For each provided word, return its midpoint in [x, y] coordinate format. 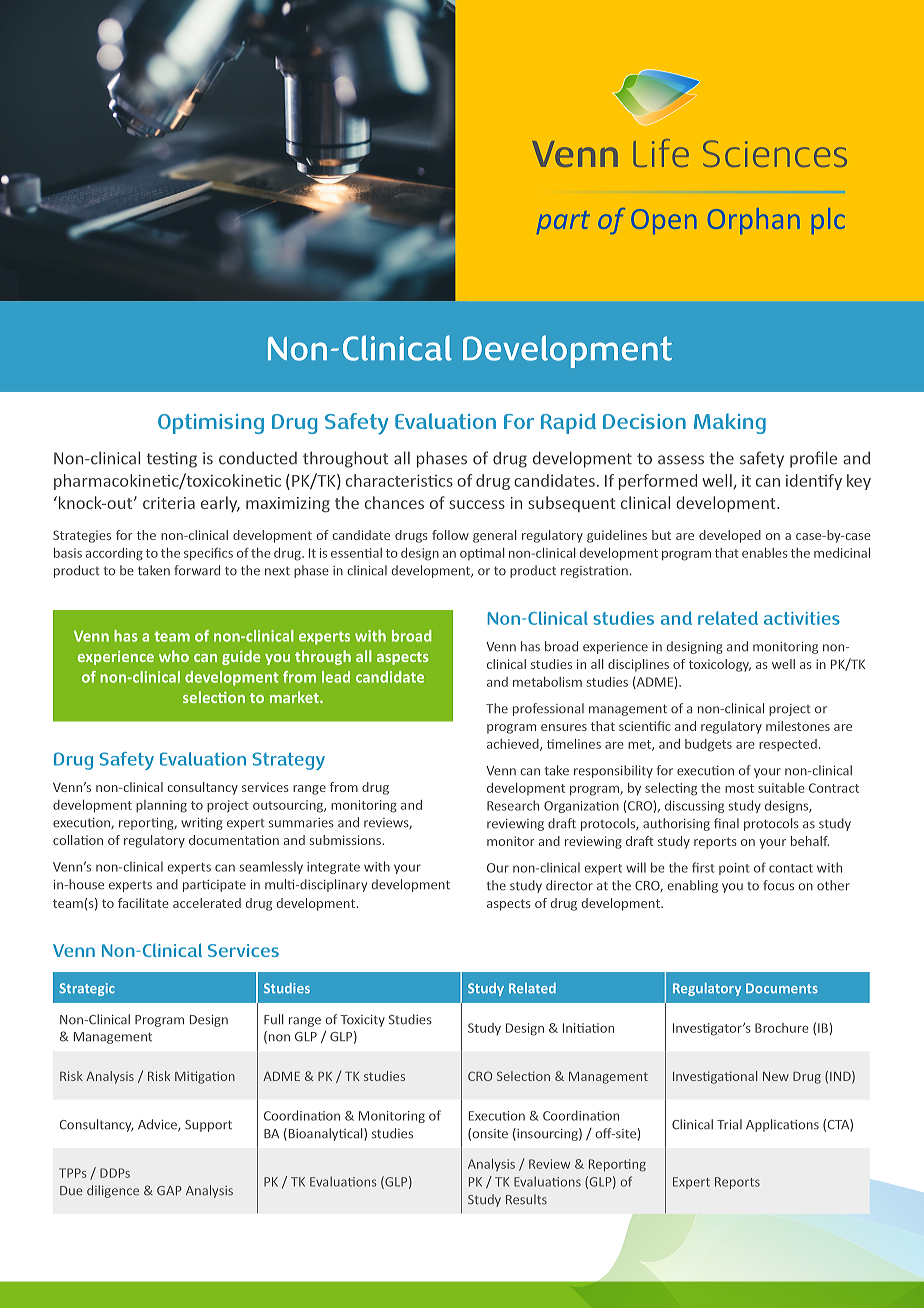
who [174, 656]
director [569, 885]
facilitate [143, 903]
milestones [798, 726]
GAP [169, 1191]
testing [171, 460]
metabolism [547, 682]
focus [778, 885]
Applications [782, 1125]
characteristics [399, 480]
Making [730, 423]
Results [526, 1199]
